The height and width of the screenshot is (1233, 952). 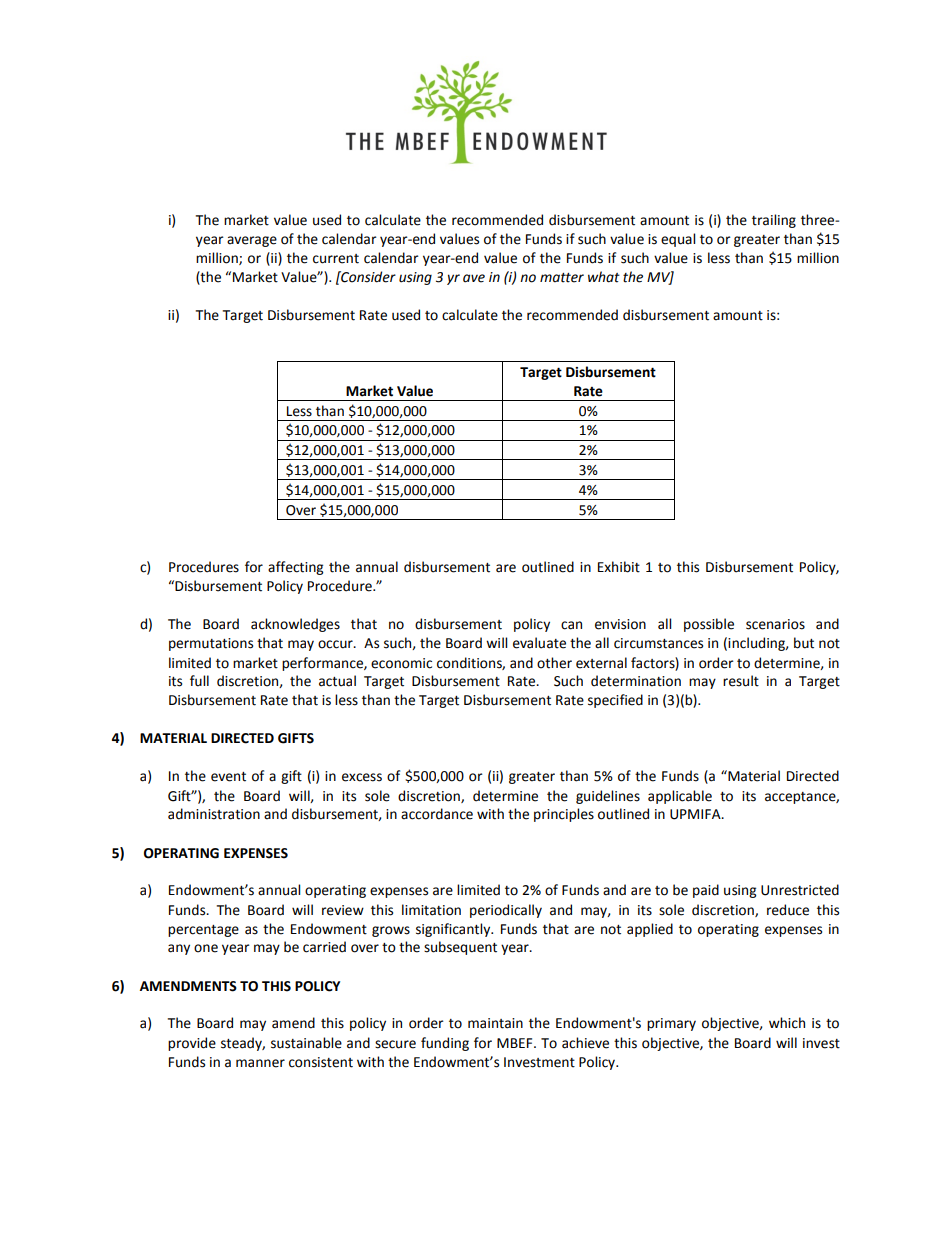 What do you see at coordinates (495, 1023) in the screenshot?
I see `maintain` at bounding box center [495, 1023].
